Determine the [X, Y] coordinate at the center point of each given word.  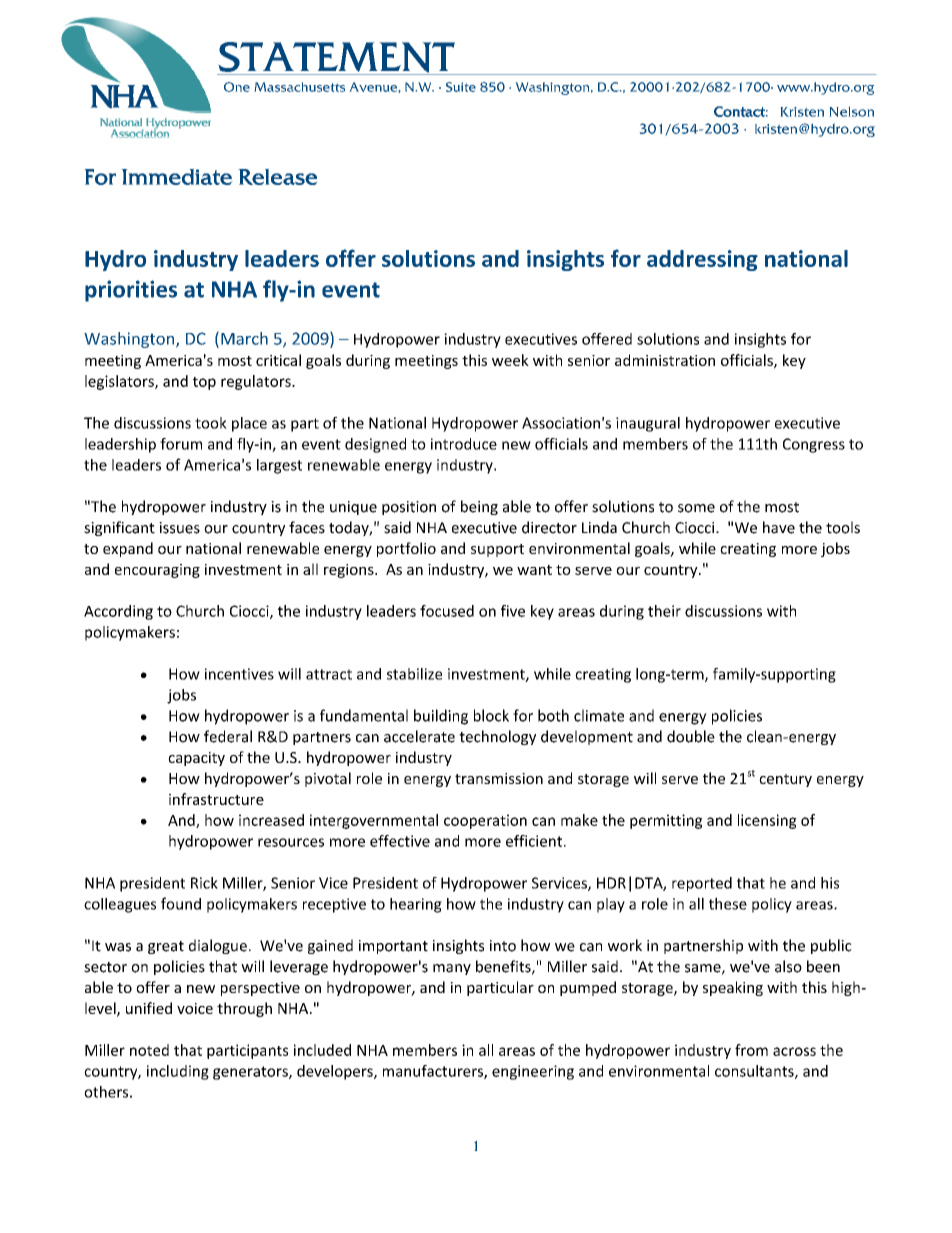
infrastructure [216, 799]
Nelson [852, 112]
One [237, 87]
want [534, 570]
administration [665, 360]
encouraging [157, 571]
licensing [767, 821]
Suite [461, 87]
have [779, 527]
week [510, 360]
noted [149, 1050]
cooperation [485, 821]
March [244, 338]
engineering [533, 1072]
